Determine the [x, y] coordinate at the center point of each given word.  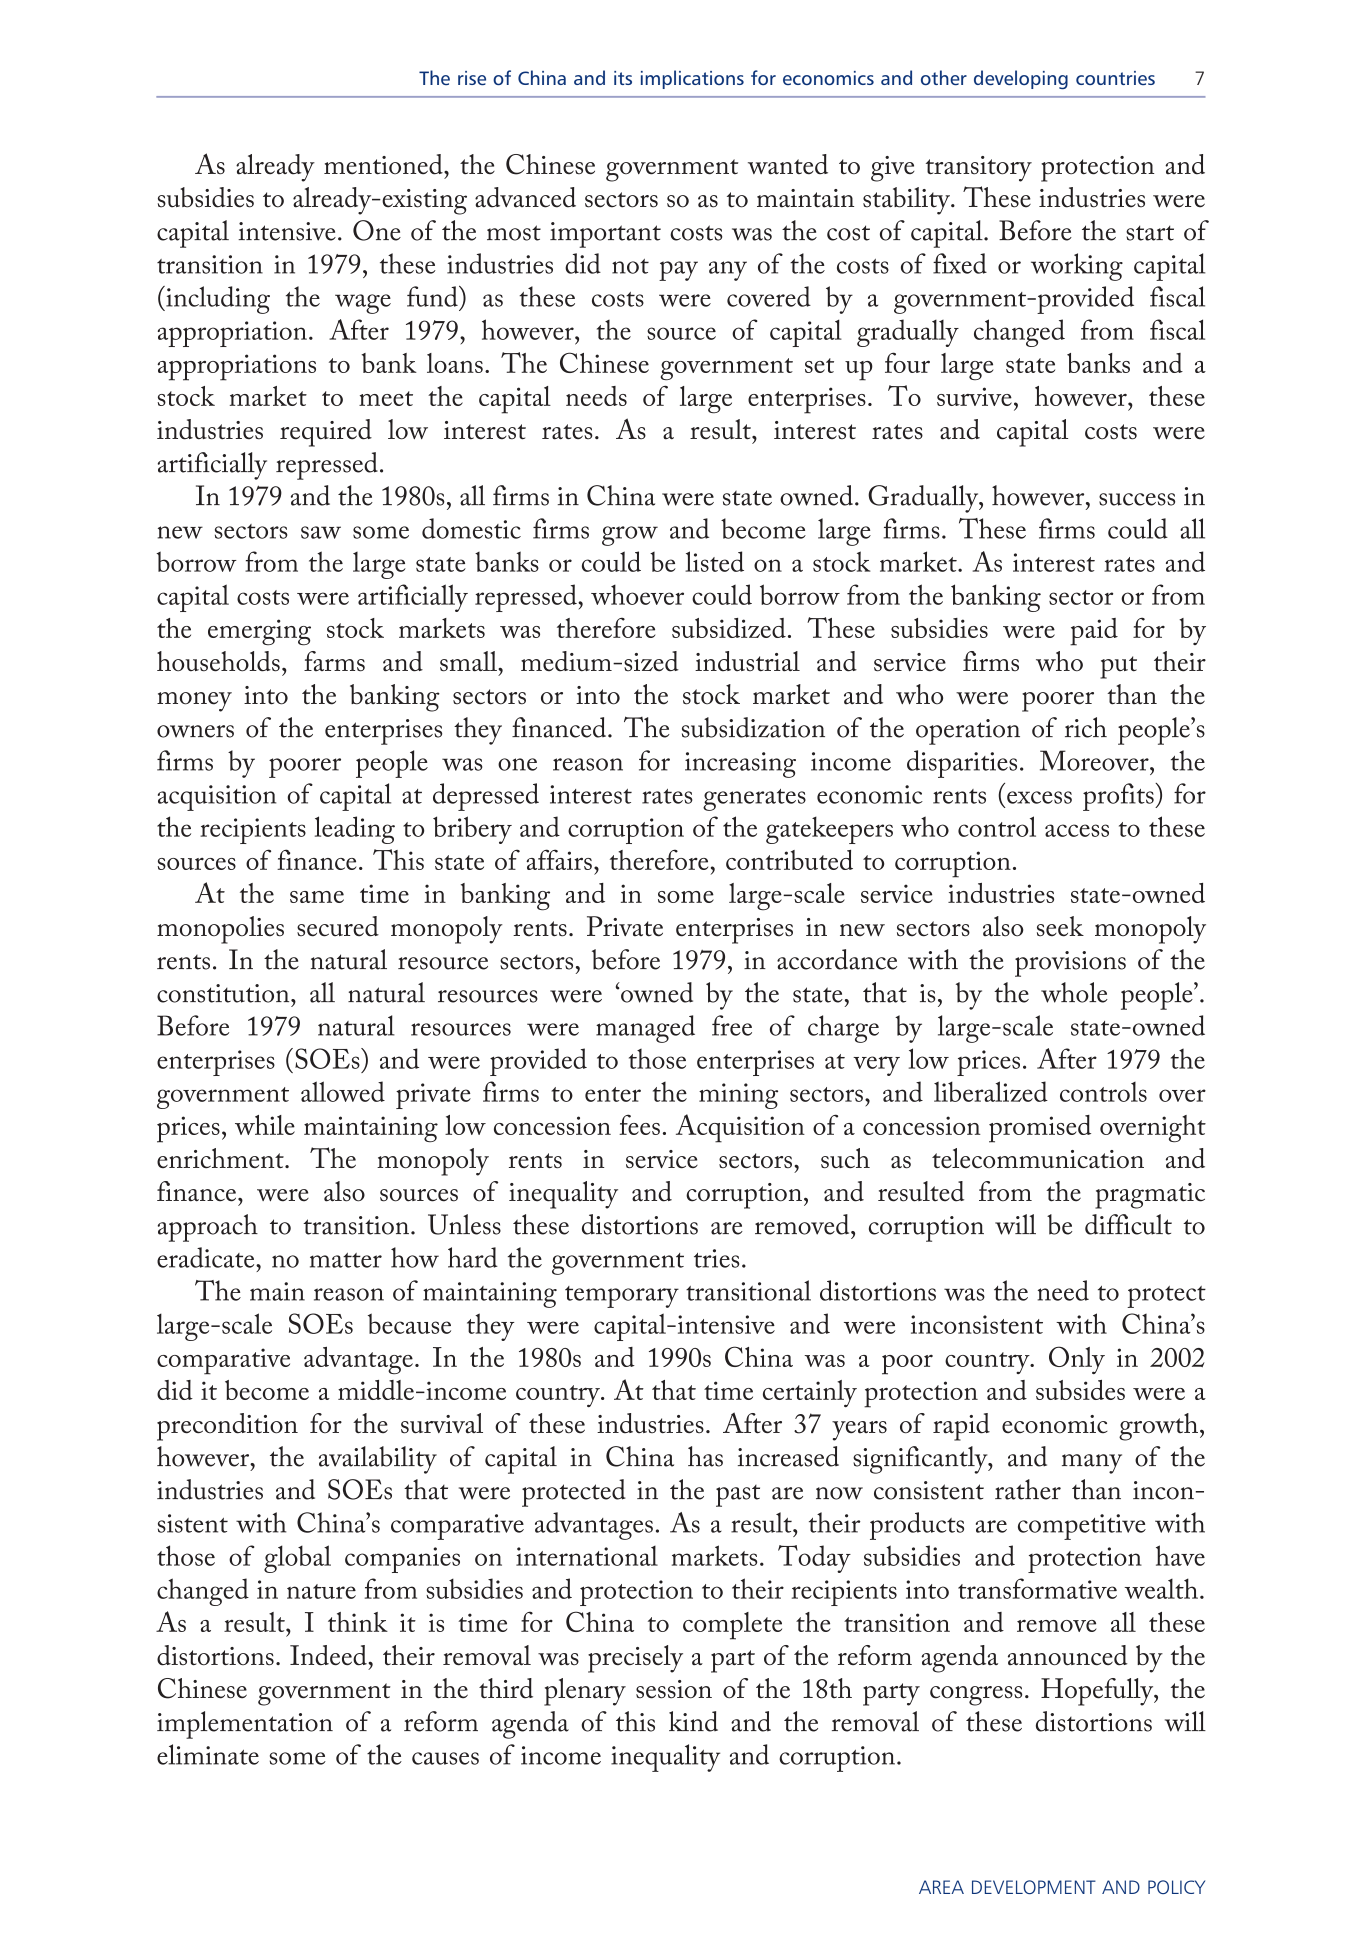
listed [714, 561]
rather [1028, 1489]
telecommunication [1038, 1158]
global [297, 1559]
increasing [740, 765]
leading [355, 830]
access [1077, 830]
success [1137, 499]
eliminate [208, 1754]
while [265, 1125]
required [326, 433]
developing [1021, 79]
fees [639, 1124]
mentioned [384, 164]
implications [692, 79]
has [705, 1456]
